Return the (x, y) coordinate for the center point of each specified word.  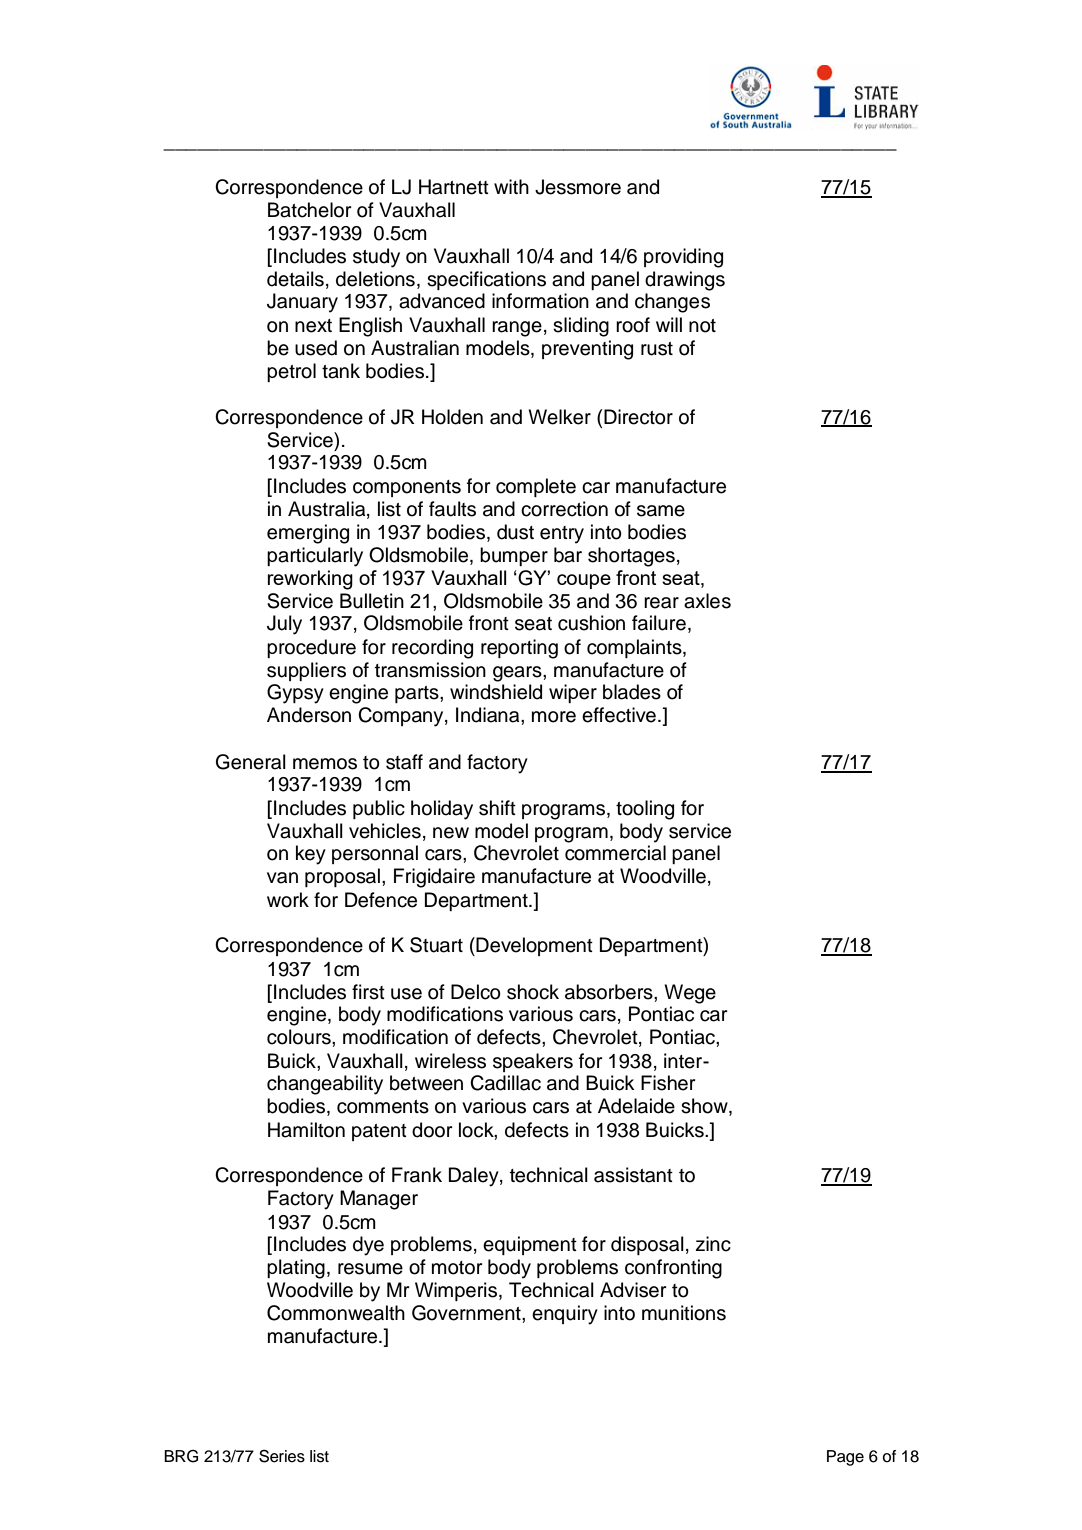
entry (562, 535)
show (705, 1107)
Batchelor (309, 210)
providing (683, 258)
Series (282, 1456)
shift (497, 808)
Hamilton (306, 1130)
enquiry (565, 1315)
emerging (308, 534)
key (311, 855)
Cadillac (505, 1083)
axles (707, 601)
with (511, 186)
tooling (645, 810)
